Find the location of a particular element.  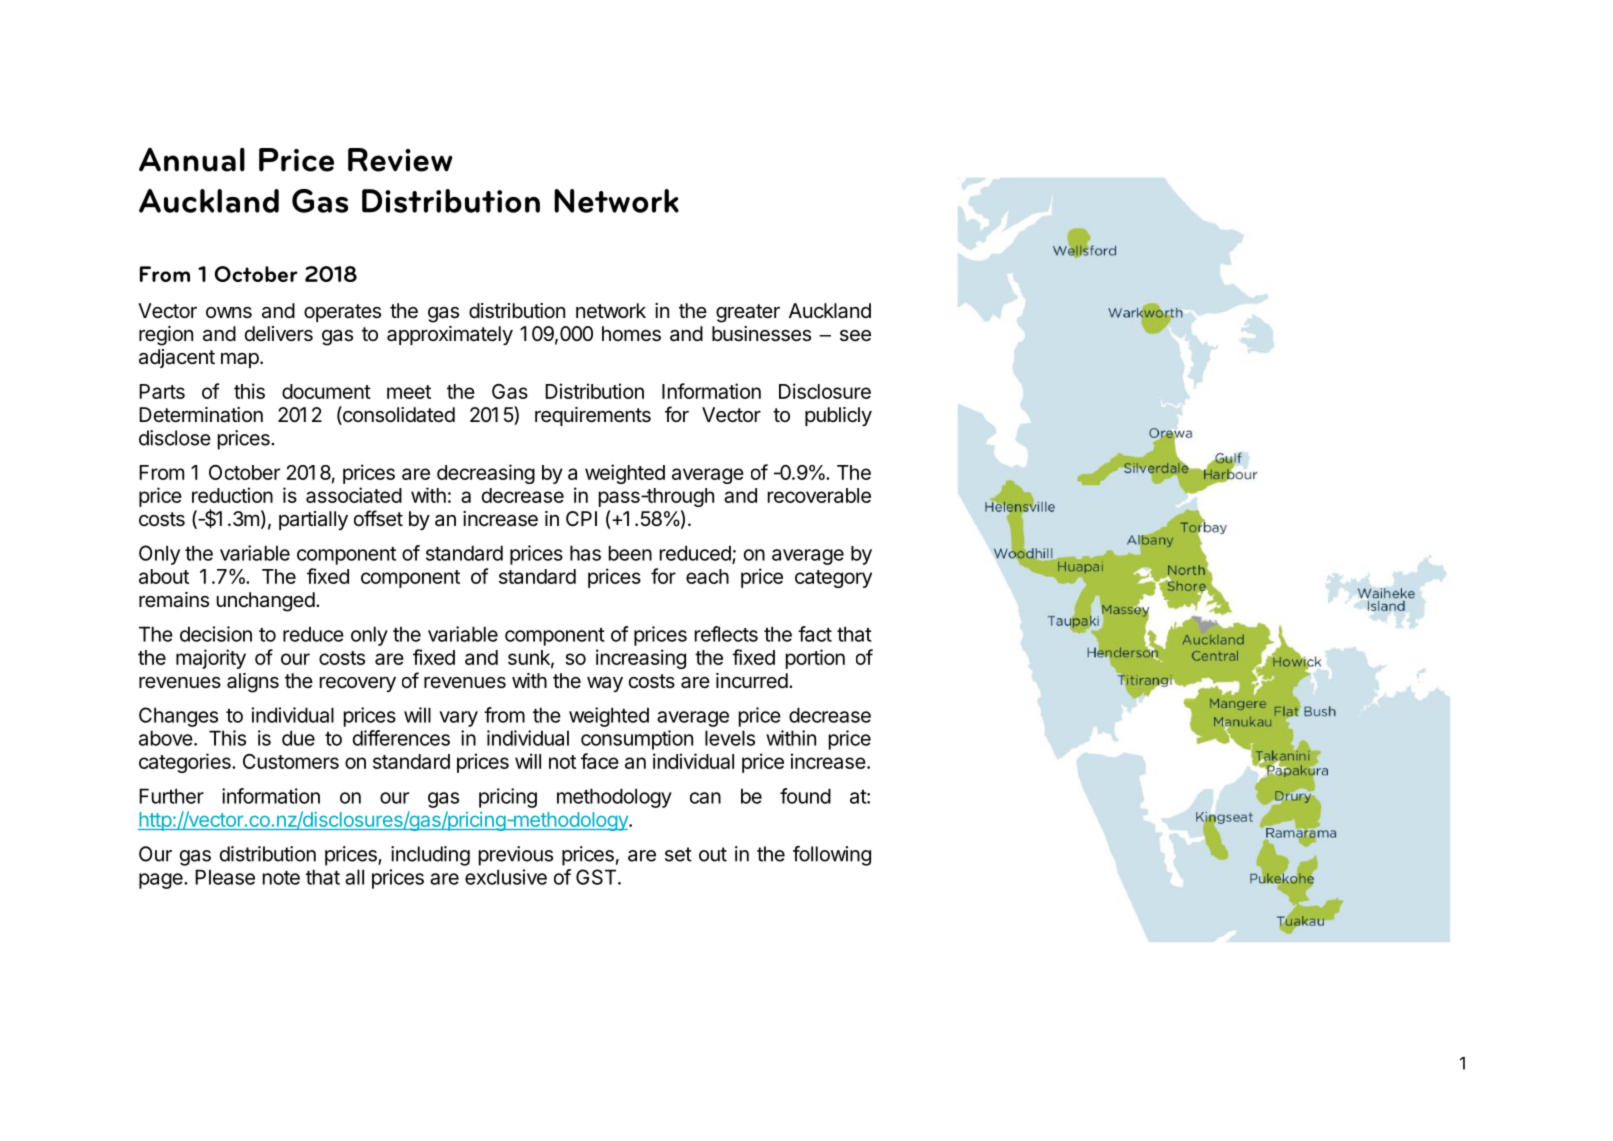

Please is located at coordinates (225, 877).
